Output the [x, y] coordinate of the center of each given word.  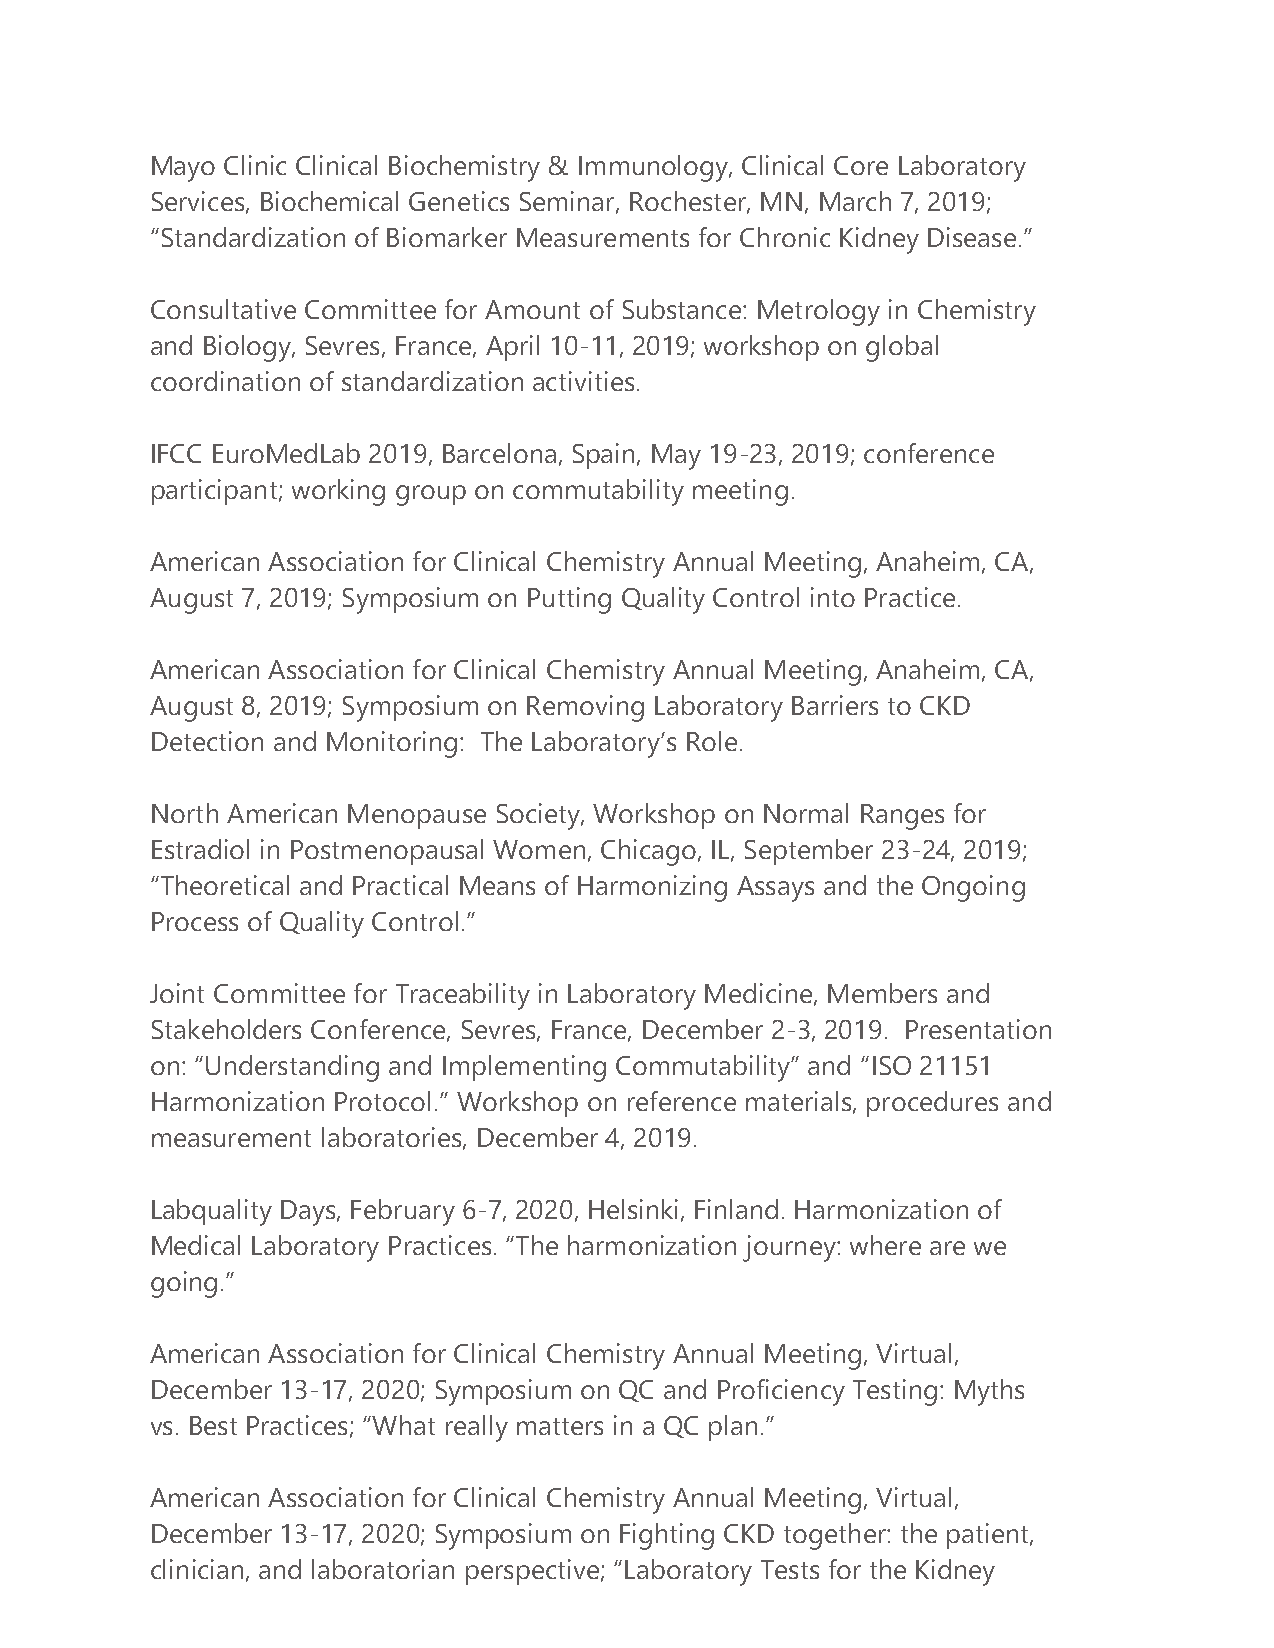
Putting [569, 600]
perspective [532, 1572]
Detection [207, 741]
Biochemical [329, 201]
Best [213, 1425]
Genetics [459, 201]
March [855, 201]
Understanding [292, 1068]
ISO [892, 1065]
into [833, 597]
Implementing [524, 1068]
